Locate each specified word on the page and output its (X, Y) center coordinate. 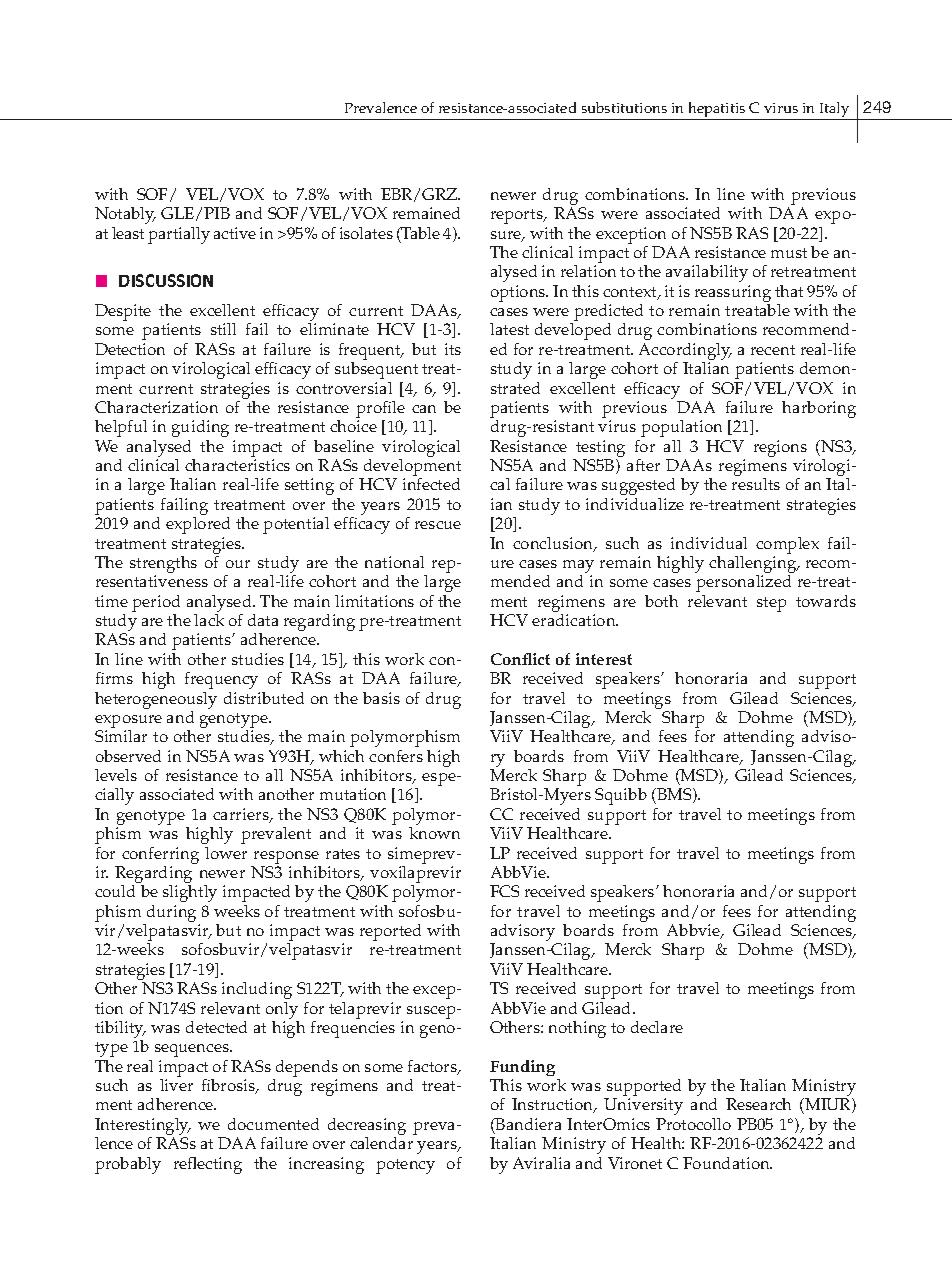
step (771, 604)
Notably (125, 215)
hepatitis (717, 111)
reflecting (208, 1165)
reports (518, 216)
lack (209, 620)
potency (405, 1166)
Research (758, 1104)
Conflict (520, 659)
